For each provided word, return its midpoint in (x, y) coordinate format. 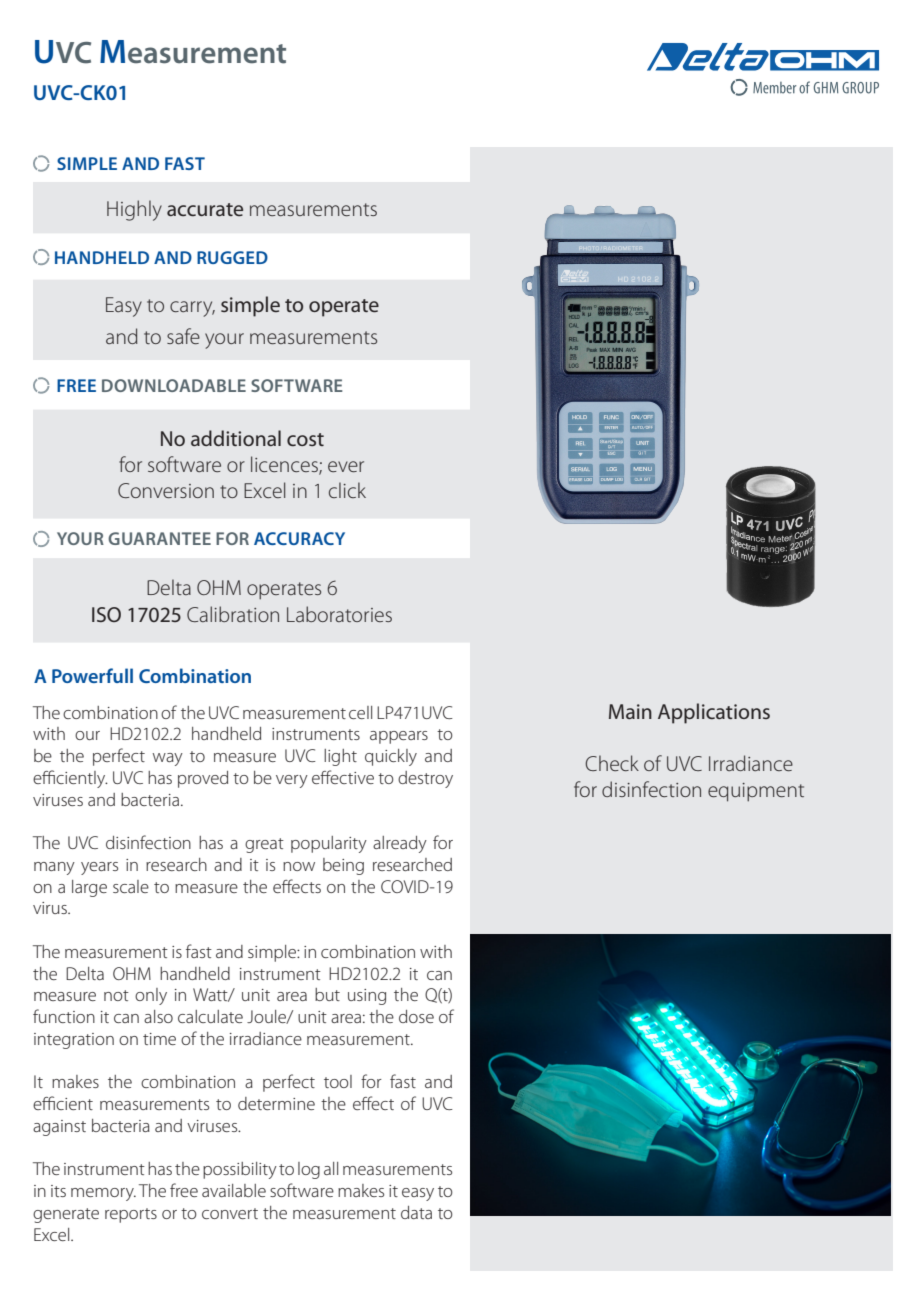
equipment (756, 792)
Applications (714, 713)
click (347, 490)
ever (346, 466)
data (416, 1212)
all (331, 1168)
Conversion (166, 490)
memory (103, 1194)
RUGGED (232, 257)
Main (630, 711)
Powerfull (92, 675)
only (151, 996)
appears (399, 737)
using (367, 997)
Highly (134, 210)
